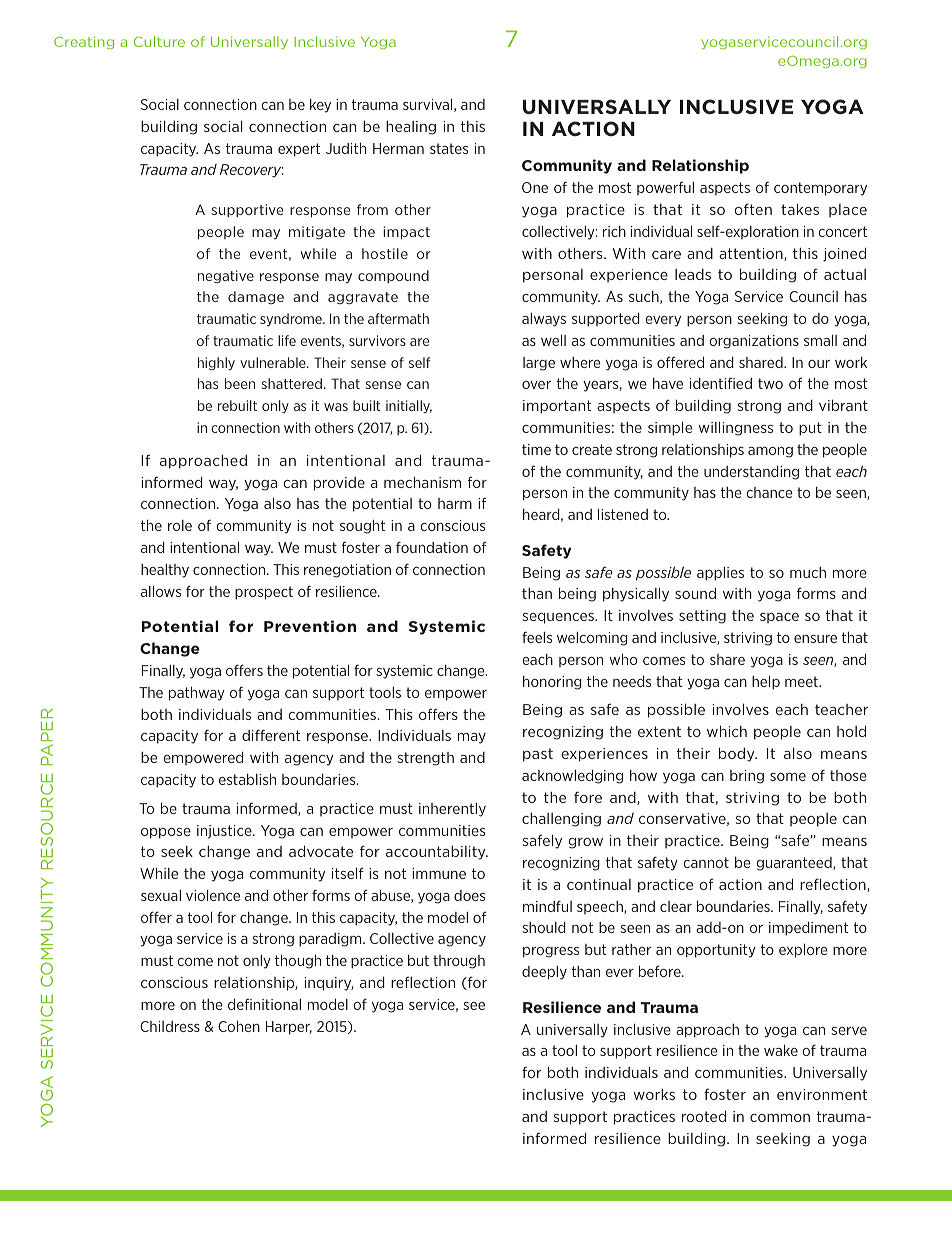 Image resolution: width=952 pixels, height=1233 pixels. What do you see at coordinates (411, 128) in the screenshot?
I see `healing` at bounding box center [411, 128].
